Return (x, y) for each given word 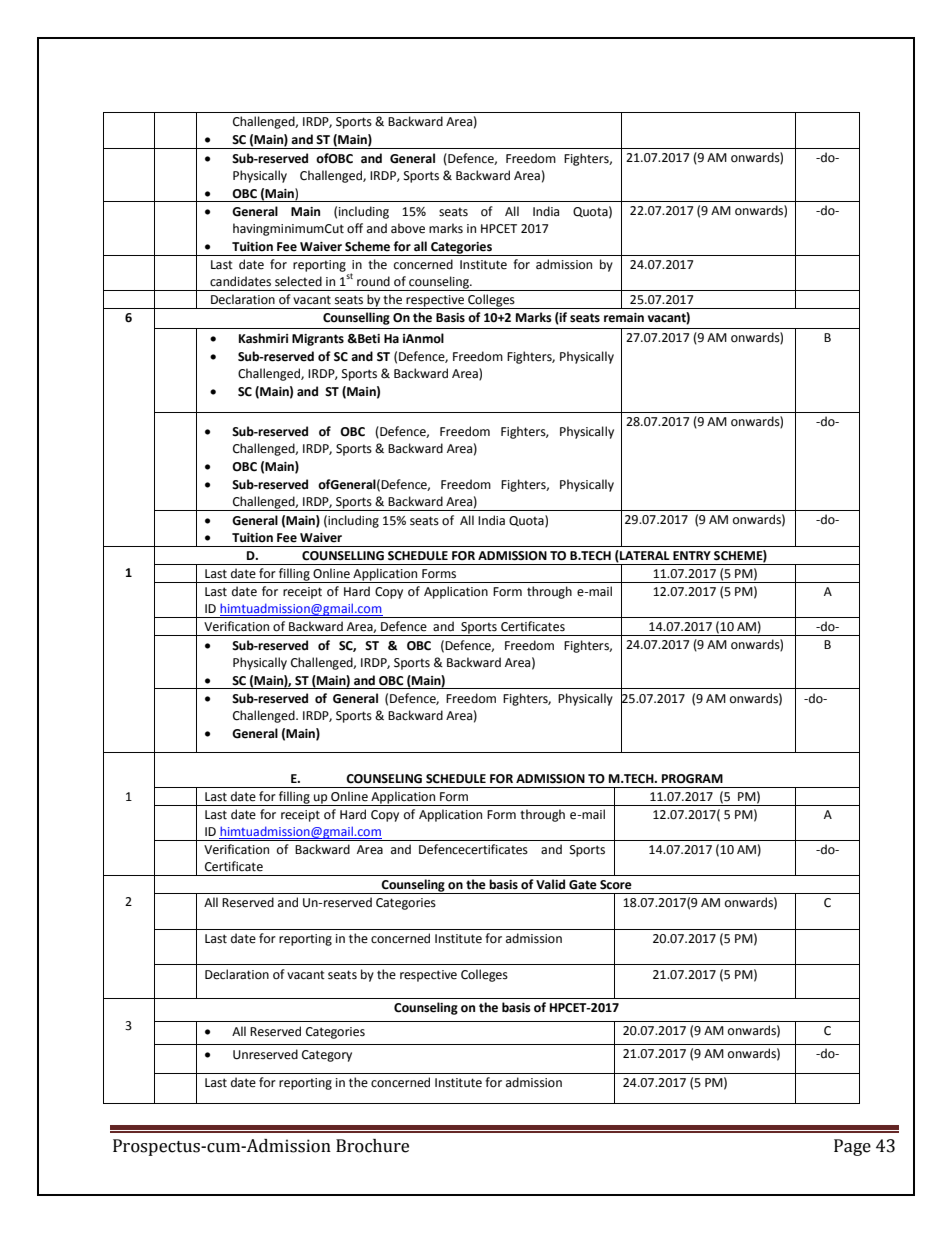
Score (616, 885)
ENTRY (692, 555)
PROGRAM (692, 779)
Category (327, 1056)
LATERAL (644, 556)
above (408, 228)
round (373, 281)
